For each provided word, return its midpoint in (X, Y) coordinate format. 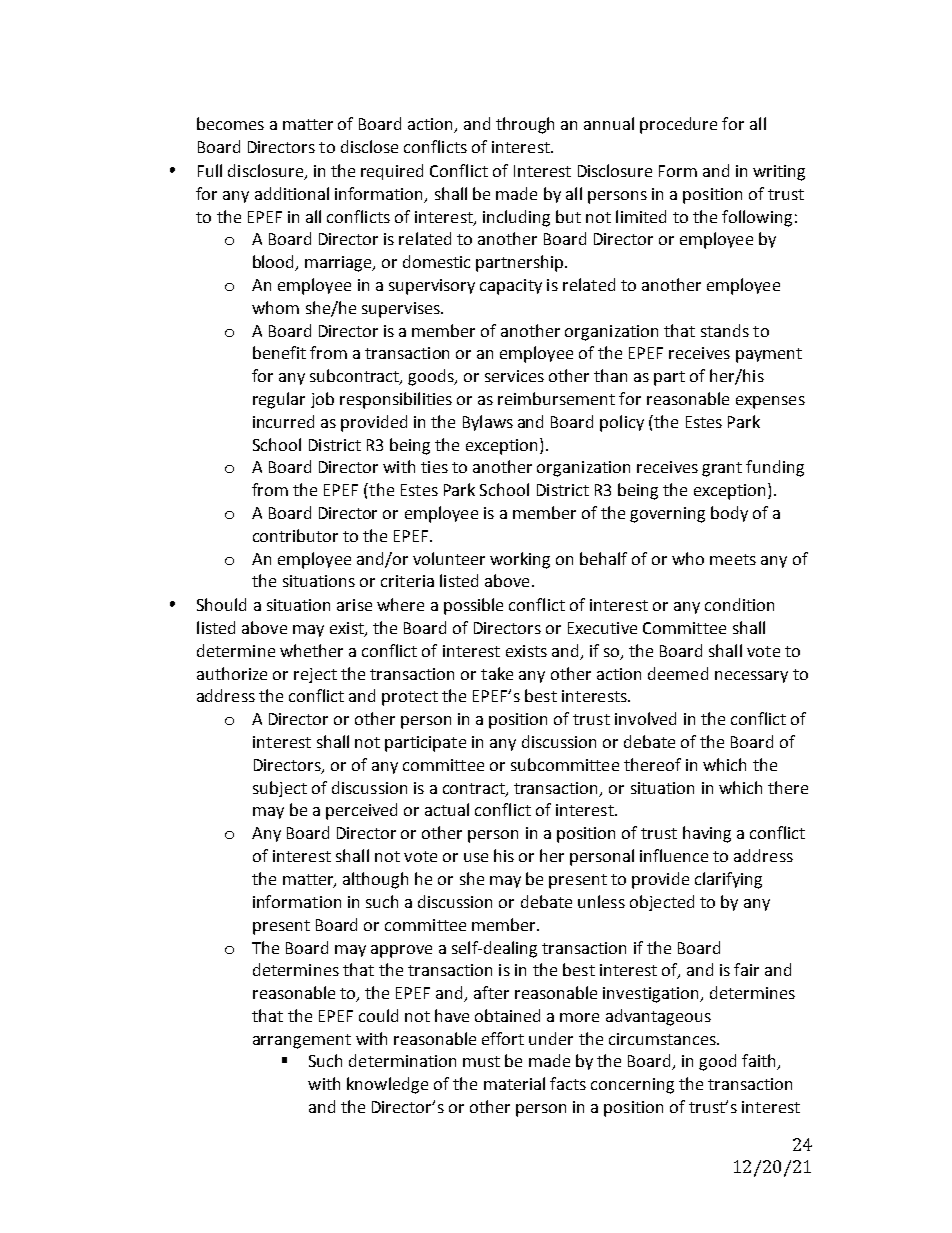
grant (722, 469)
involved (645, 718)
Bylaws (488, 423)
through (525, 125)
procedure (678, 125)
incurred (283, 421)
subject (280, 789)
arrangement (302, 1041)
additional (292, 193)
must (481, 1061)
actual (447, 809)
